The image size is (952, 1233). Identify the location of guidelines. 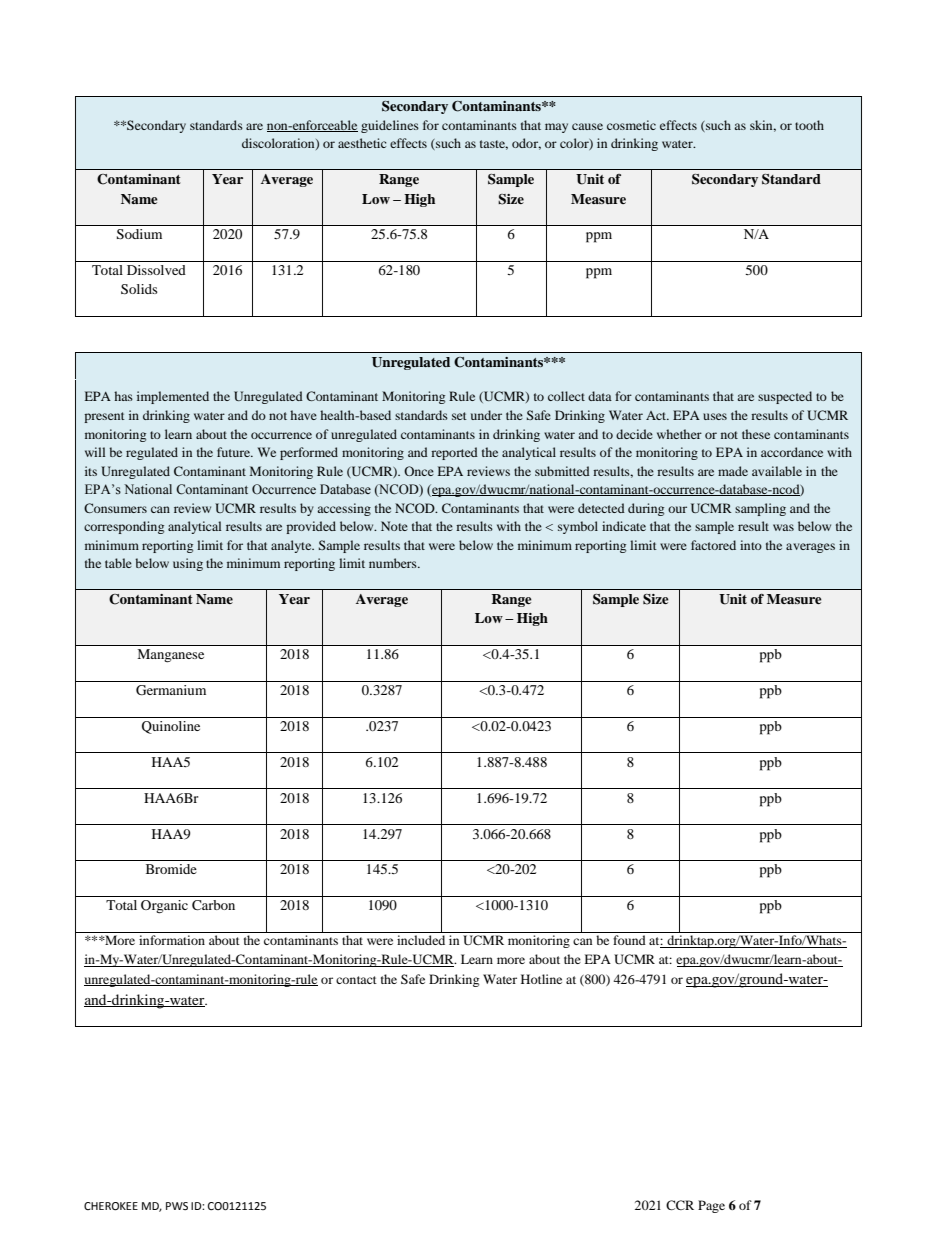
(390, 126).
